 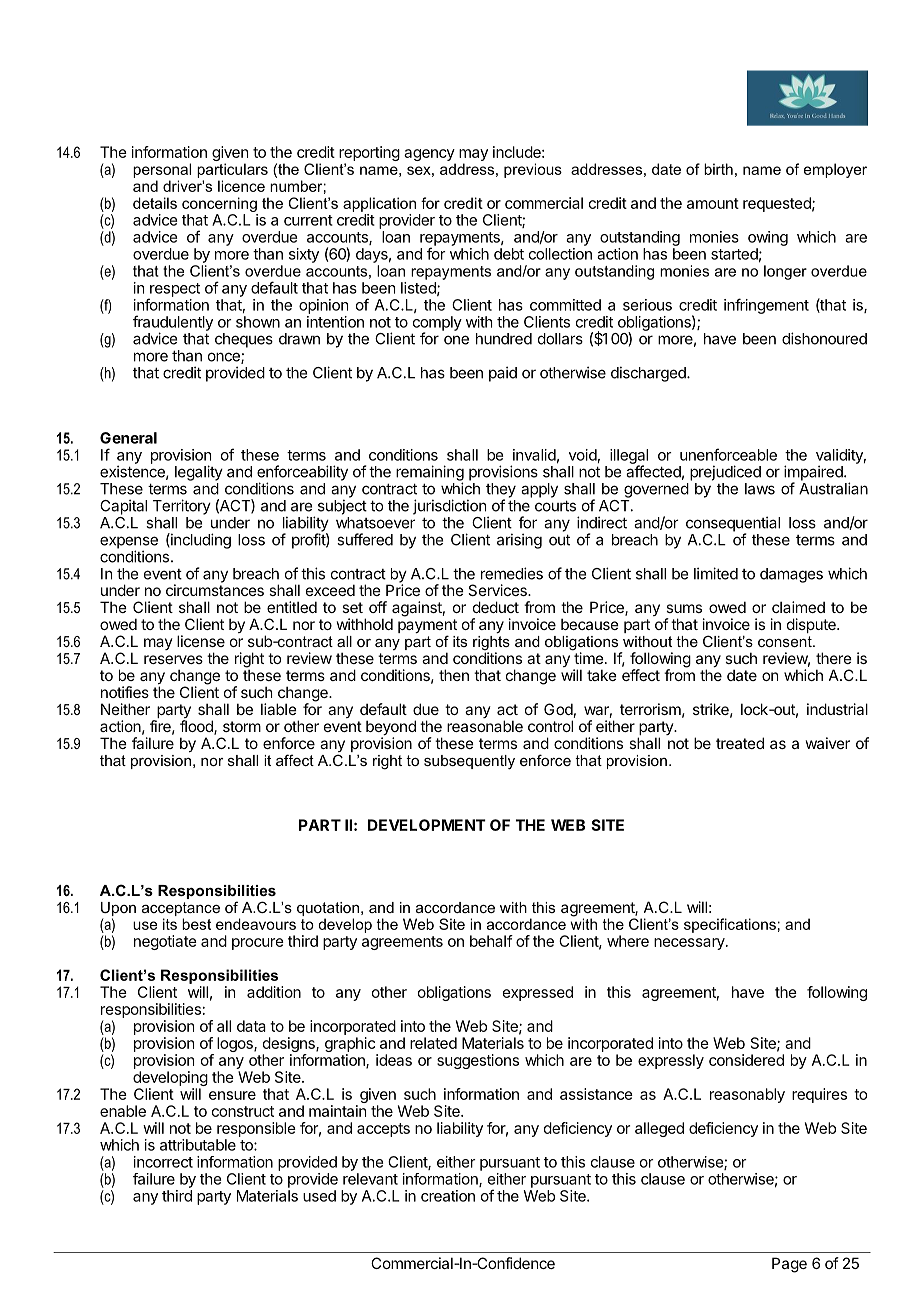 I want to click on incorrect, so click(x=163, y=1162).
